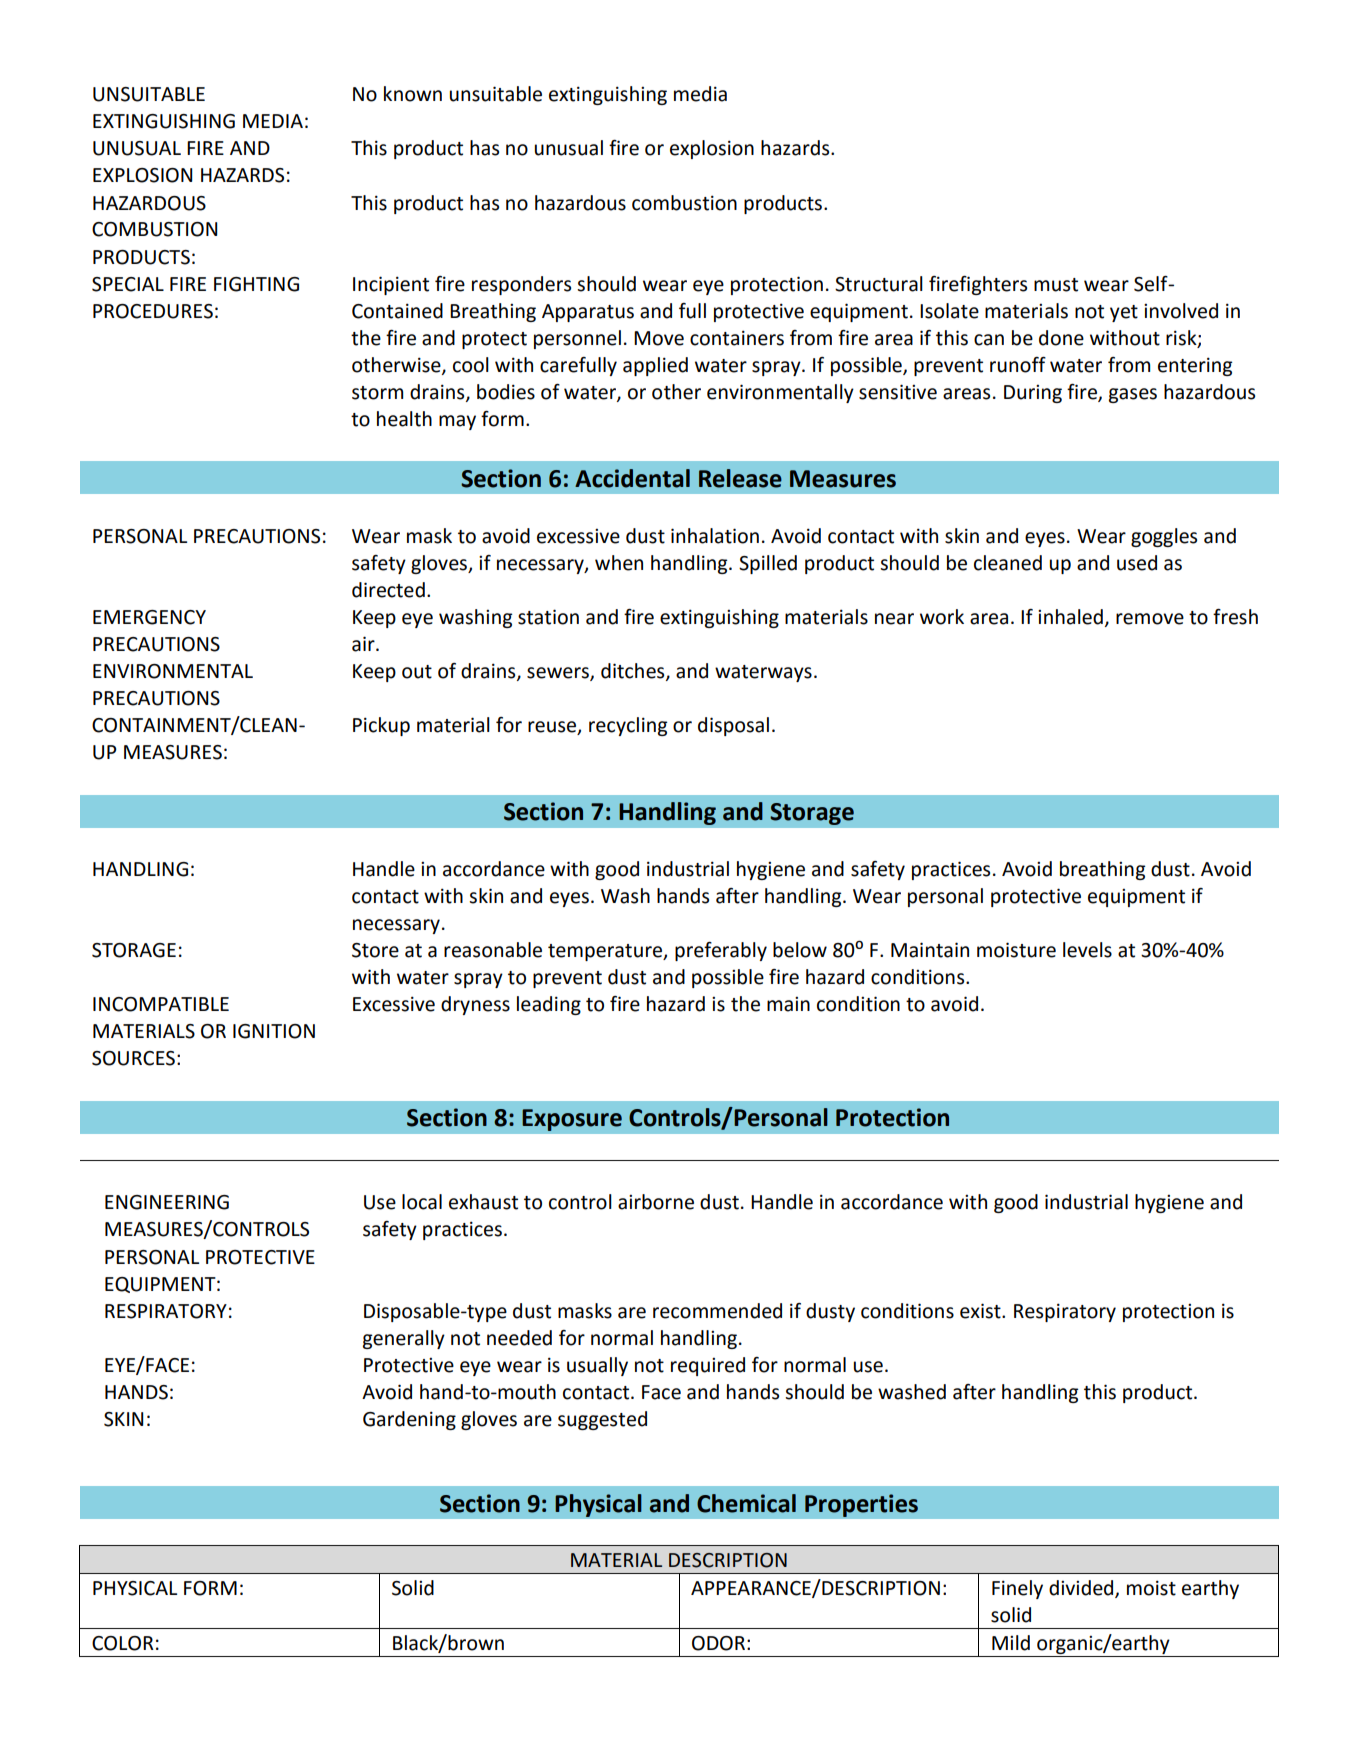  What do you see at coordinates (1082, 1589) in the image?
I see `divided` at bounding box center [1082, 1589].
